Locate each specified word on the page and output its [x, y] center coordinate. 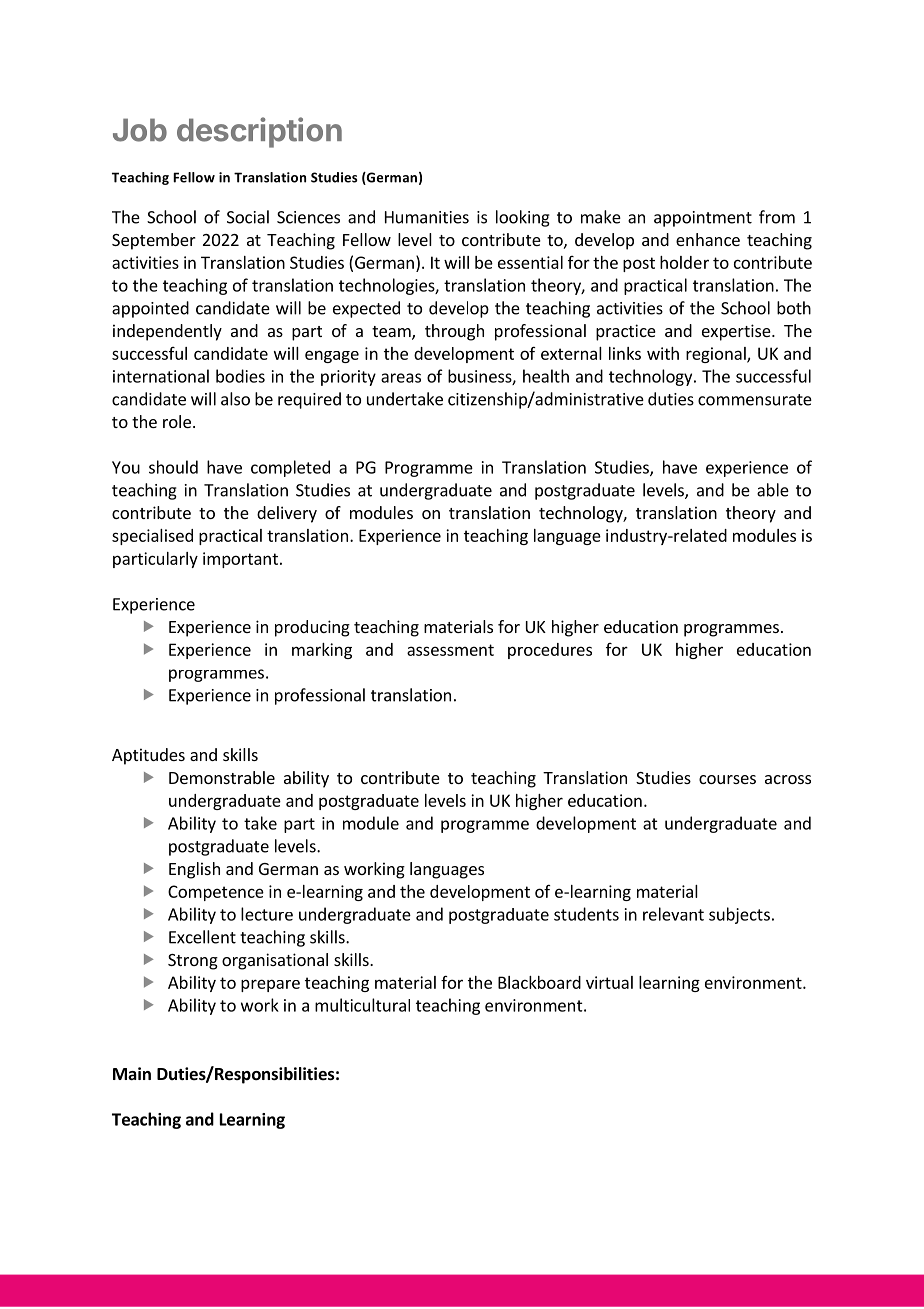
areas [401, 378]
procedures [550, 651]
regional [717, 355]
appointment [703, 219]
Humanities [427, 217]
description [259, 132]
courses [727, 779]
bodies [240, 376]
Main [132, 1073]
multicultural [362, 1005]
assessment [450, 650]
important [240, 560]
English [194, 870]
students [586, 914]
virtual [609, 982]
